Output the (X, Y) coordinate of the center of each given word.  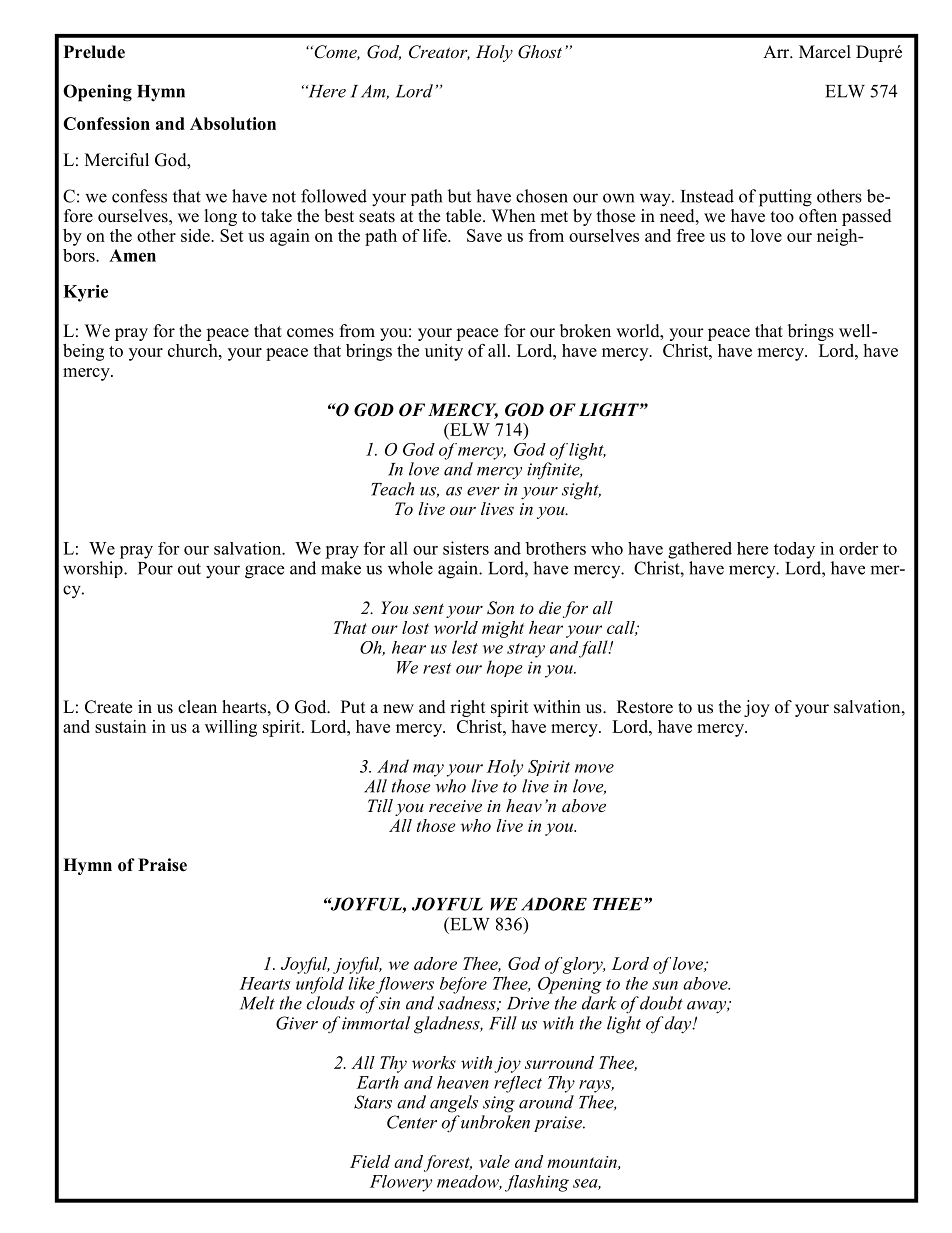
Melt (257, 1003)
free (691, 235)
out (189, 569)
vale (494, 1161)
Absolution (233, 123)
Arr (777, 51)
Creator (439, 52)
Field (370, 1161)
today (794, 550)
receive (455, 806)
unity (444, 352)
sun (665, 985)
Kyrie (85, 293)
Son (500, 608)
